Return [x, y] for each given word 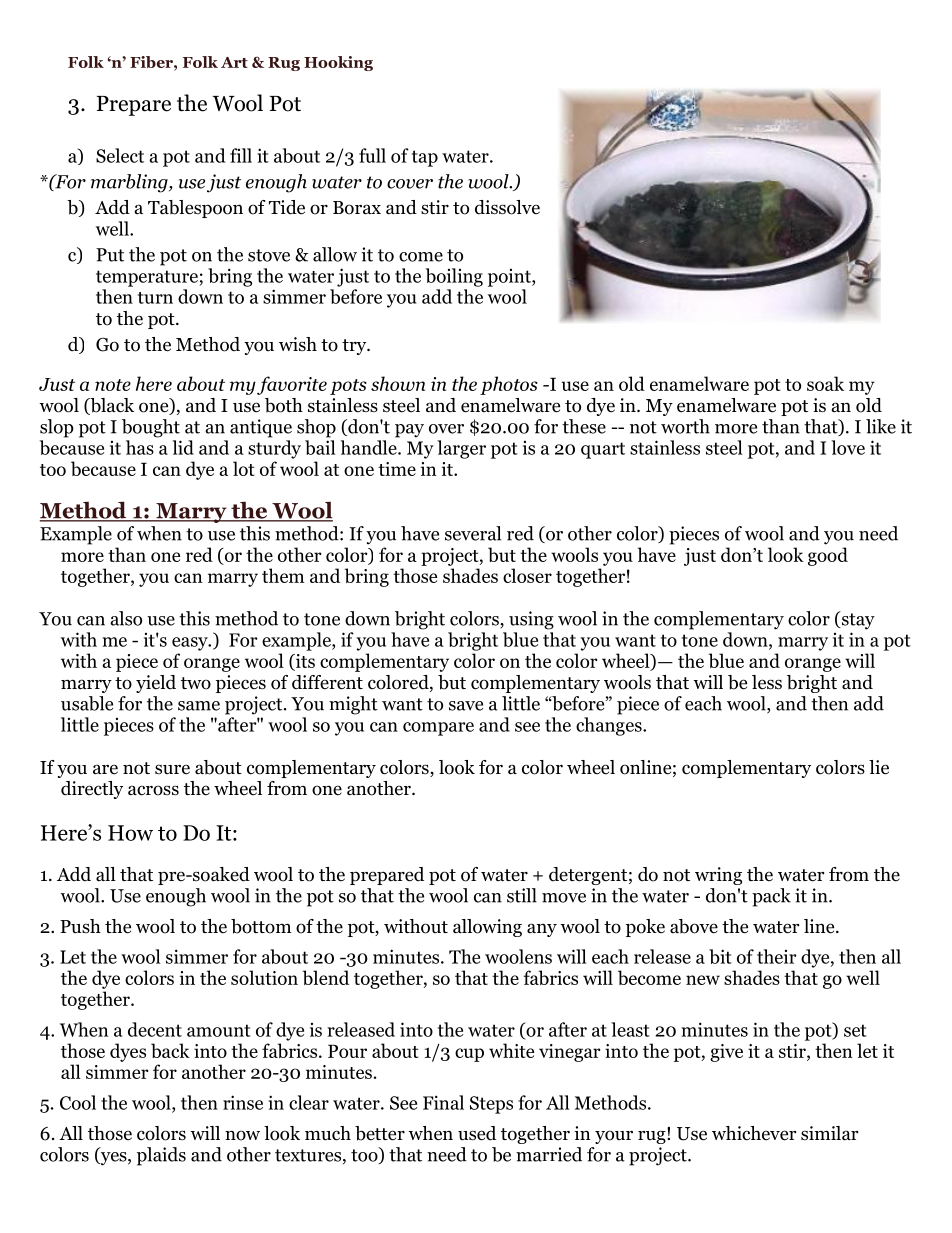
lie [879, 767]
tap [425, 158]
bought [151, 428]
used [477, 1133]
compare [438, 729]
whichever [754, 1133]
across [153, 790]
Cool [78, 1102]
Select [120, 155]
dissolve [507, 207]
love [848, 447]
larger [461, 449]
